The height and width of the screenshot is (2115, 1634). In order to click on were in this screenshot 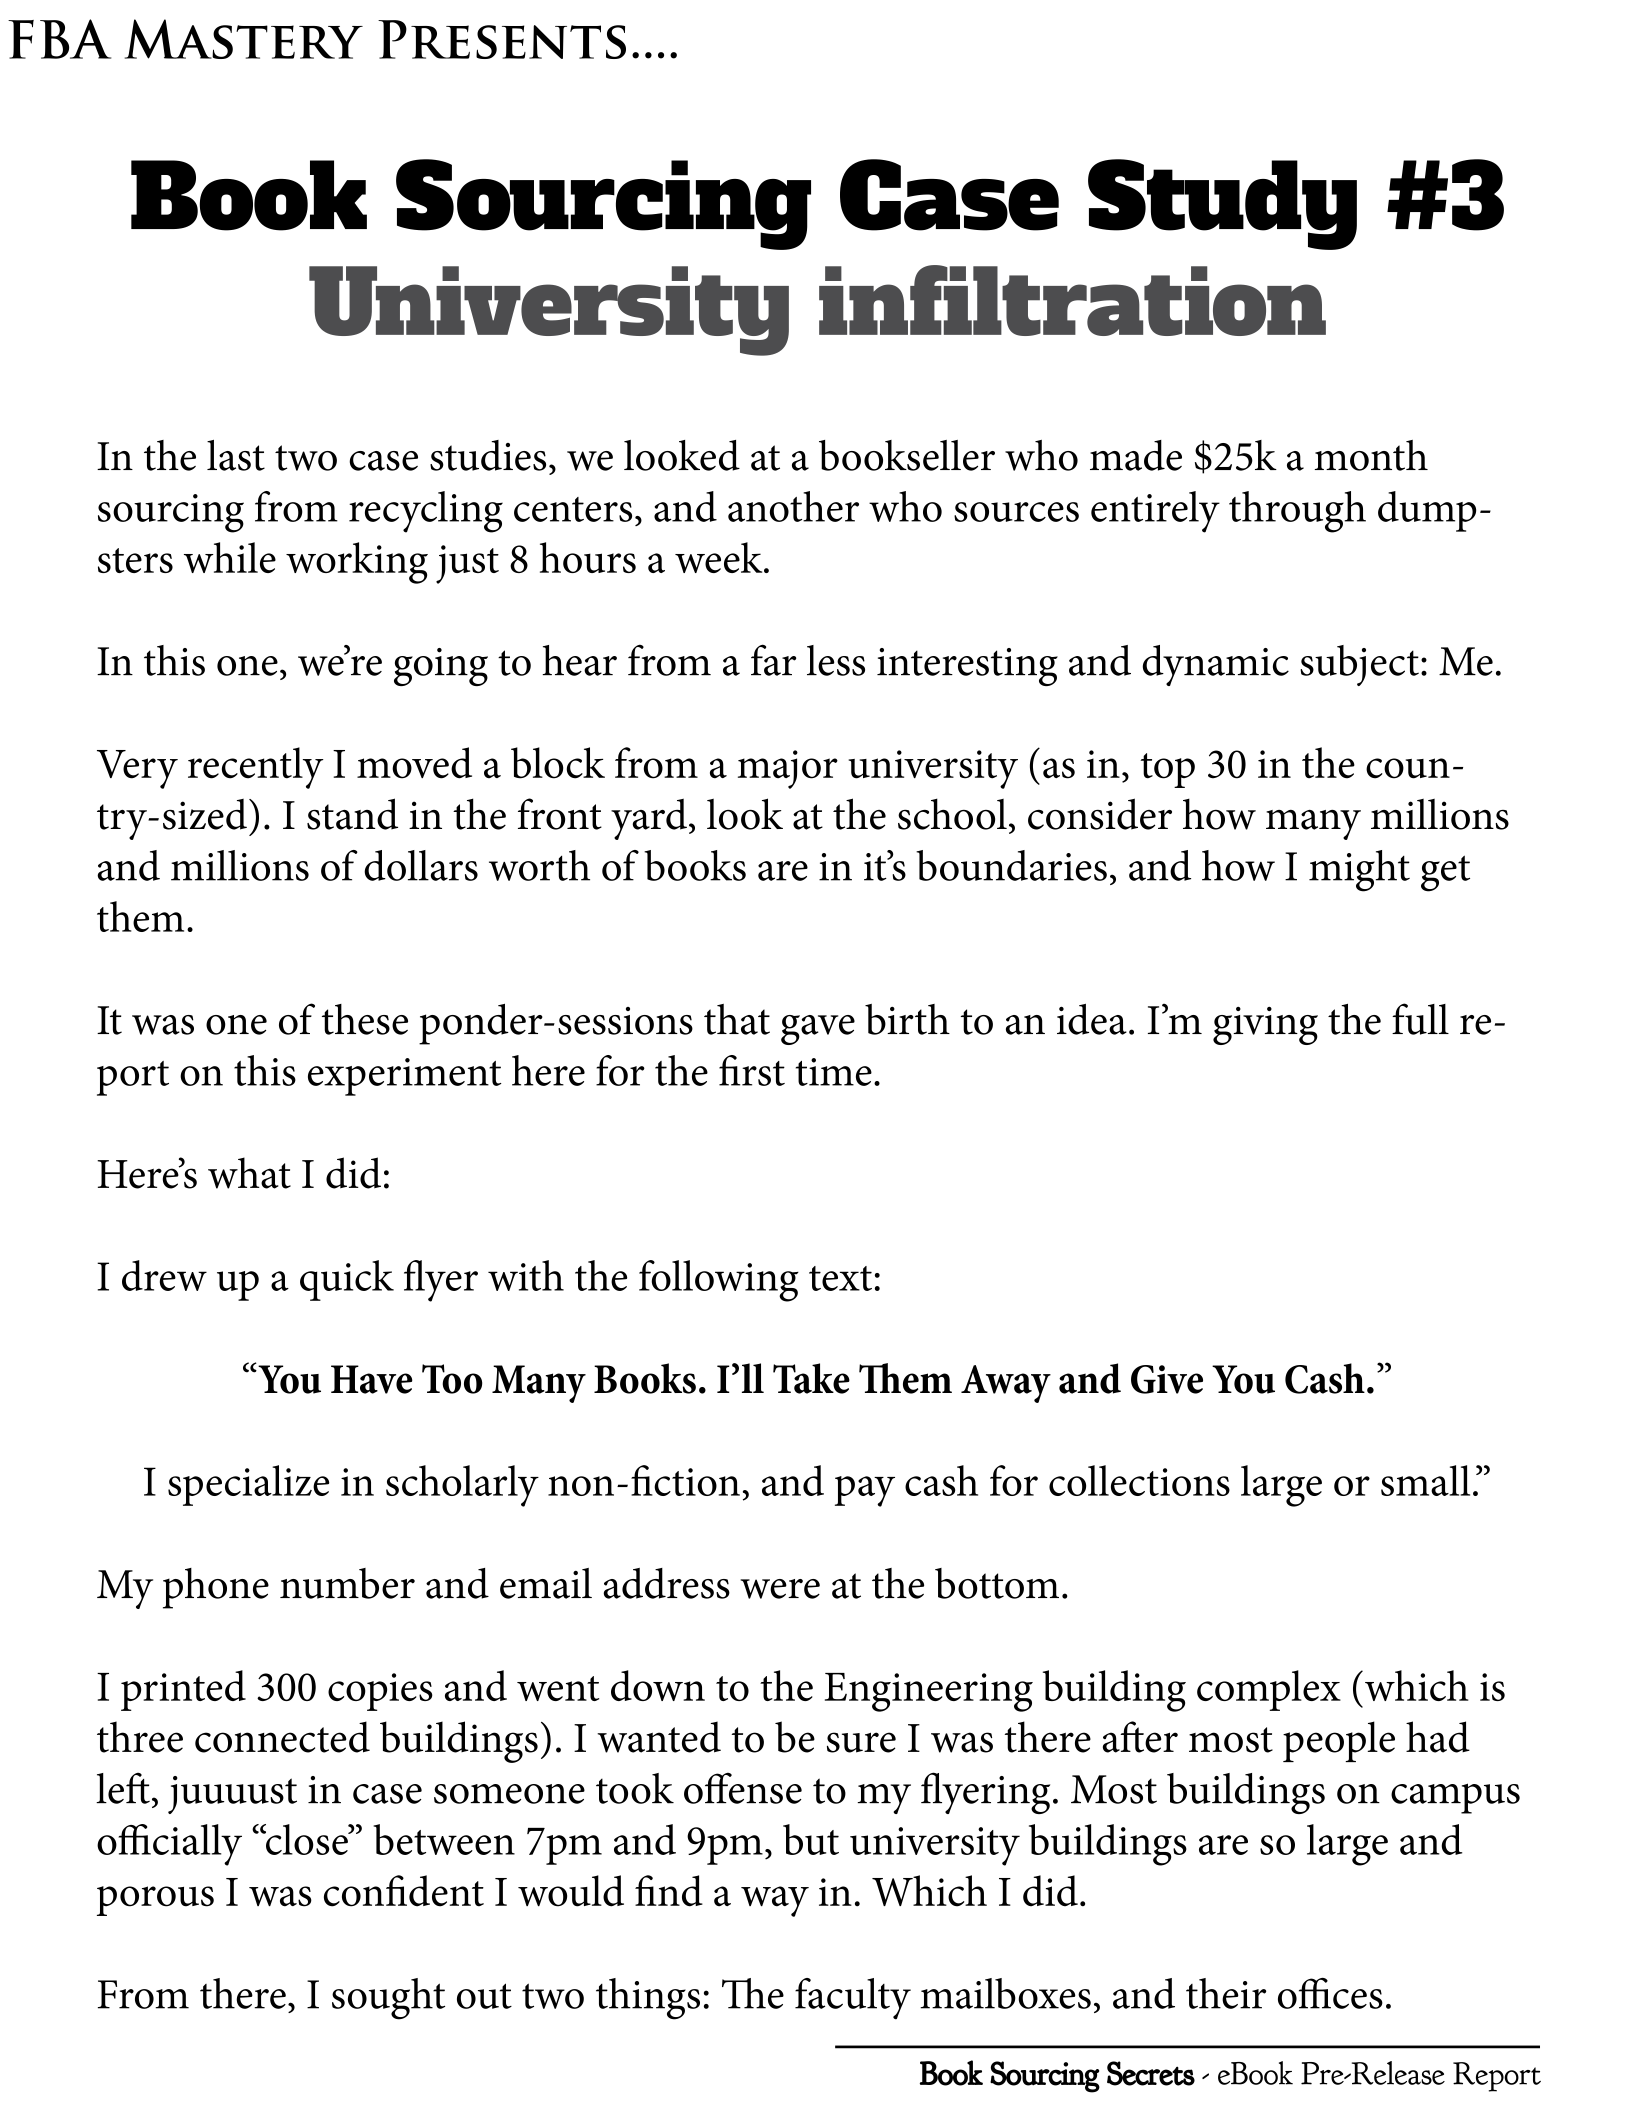, I will do `click(780, 1589)`.
